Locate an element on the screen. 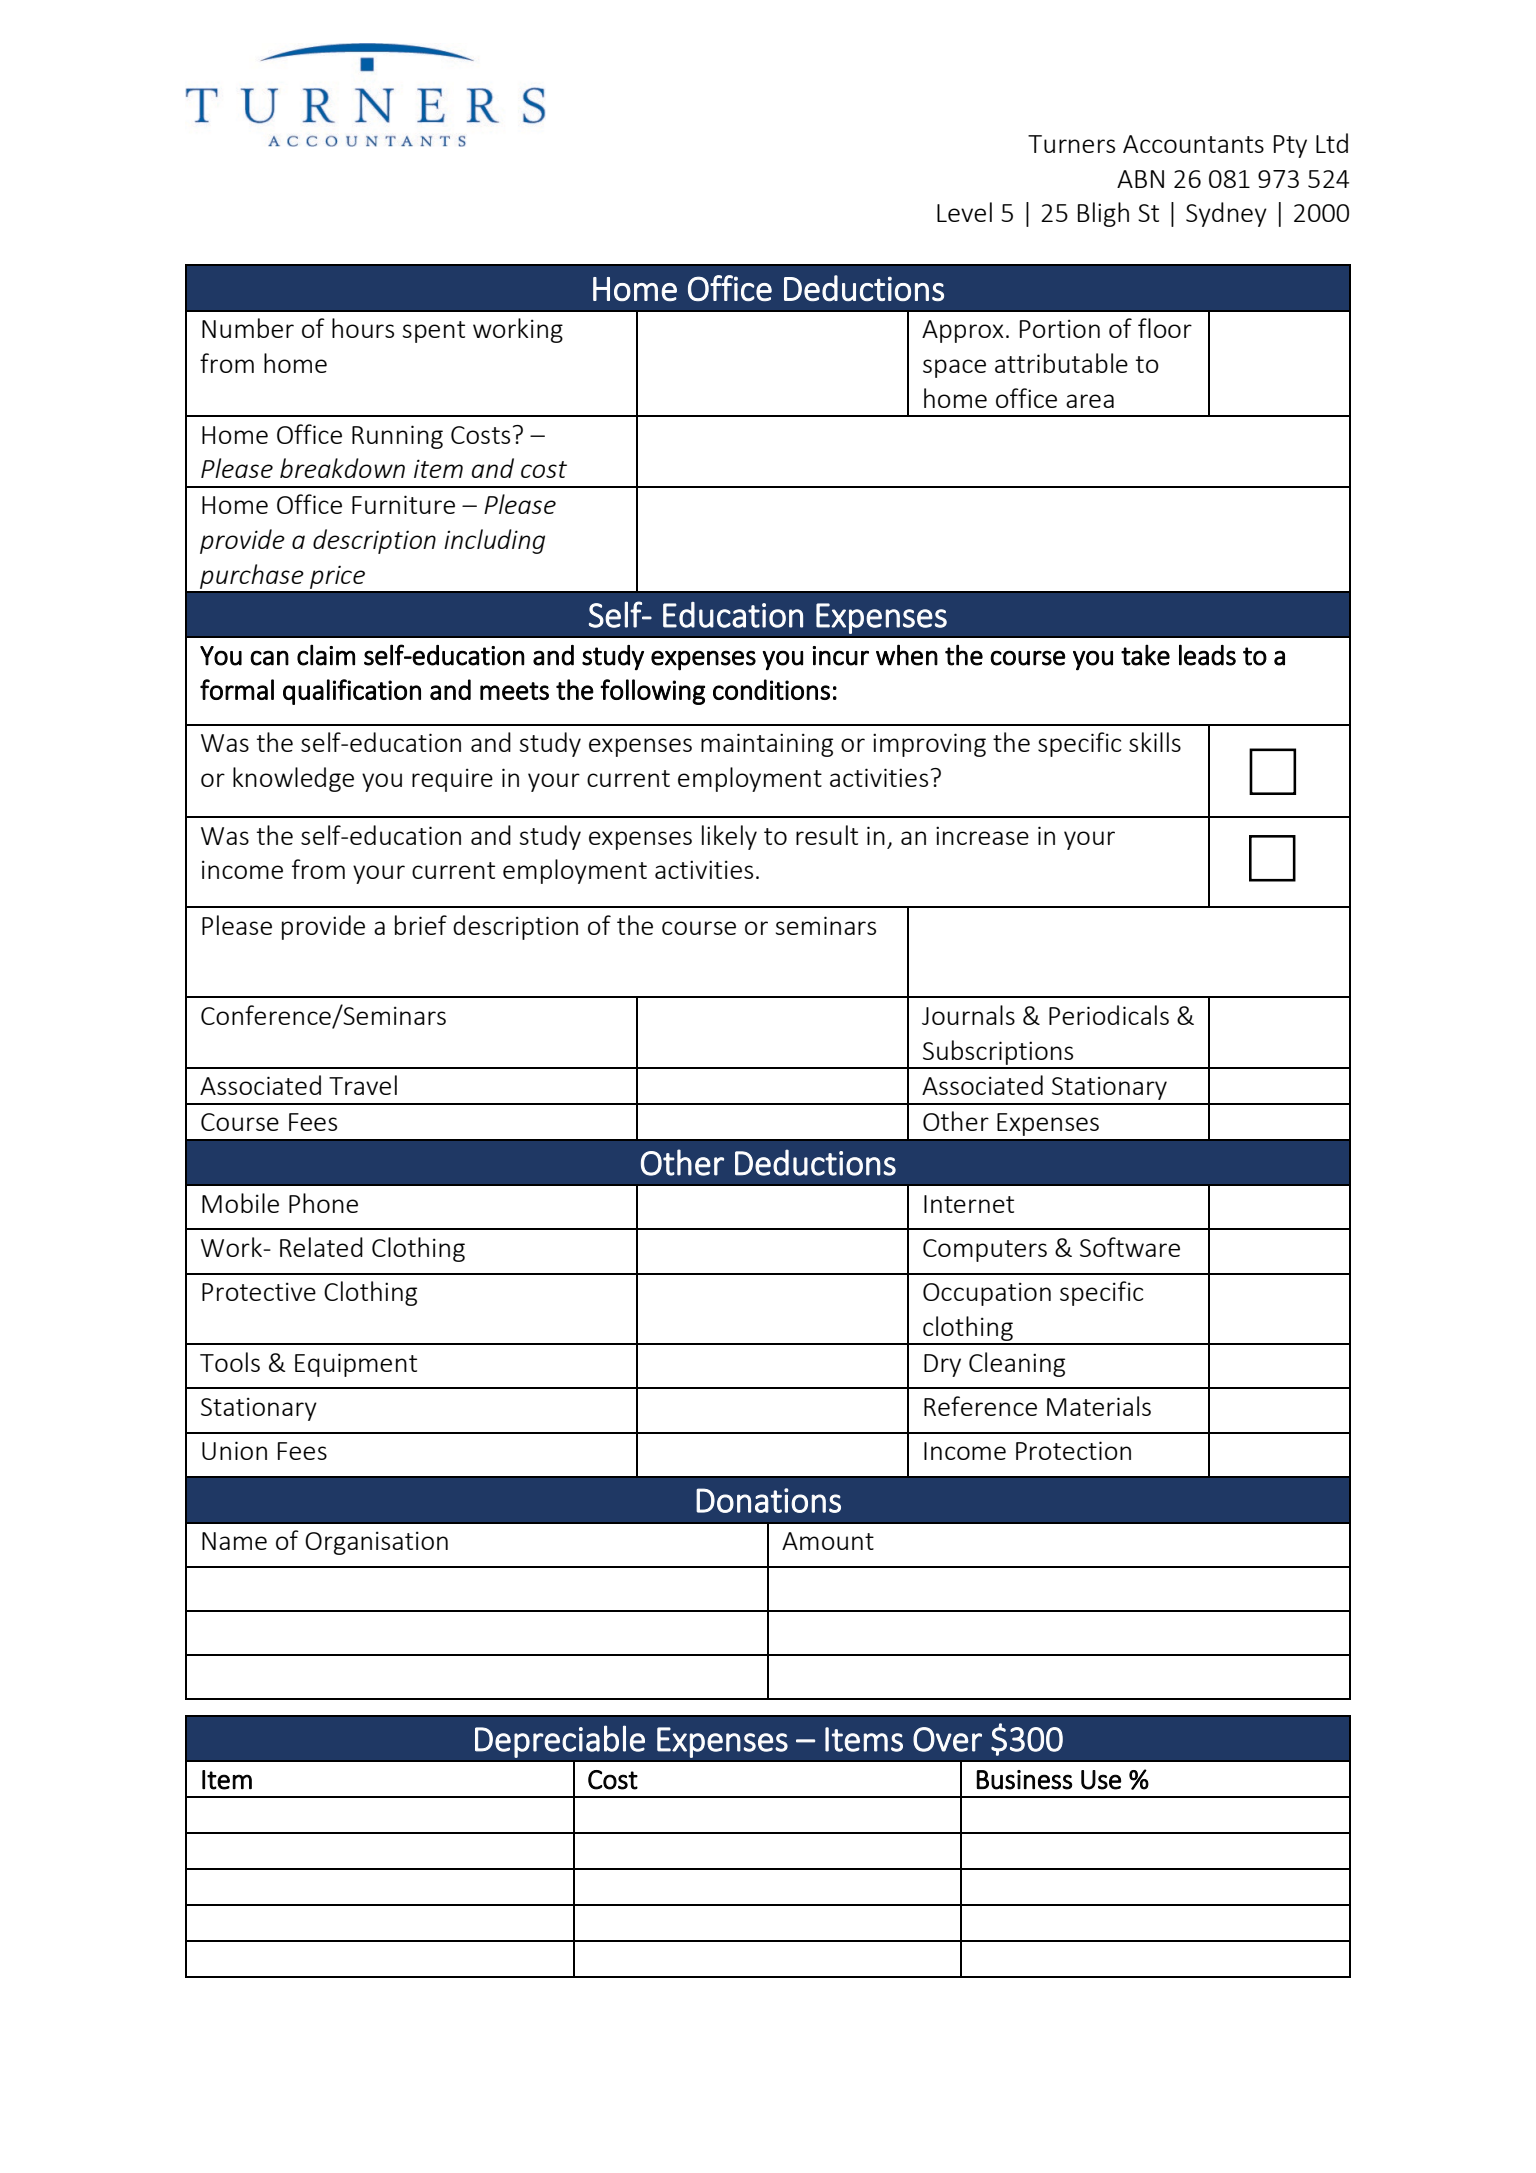 The height and width of the screenshot is (2173, 1536). incur is located at coordinates (840, 656).
